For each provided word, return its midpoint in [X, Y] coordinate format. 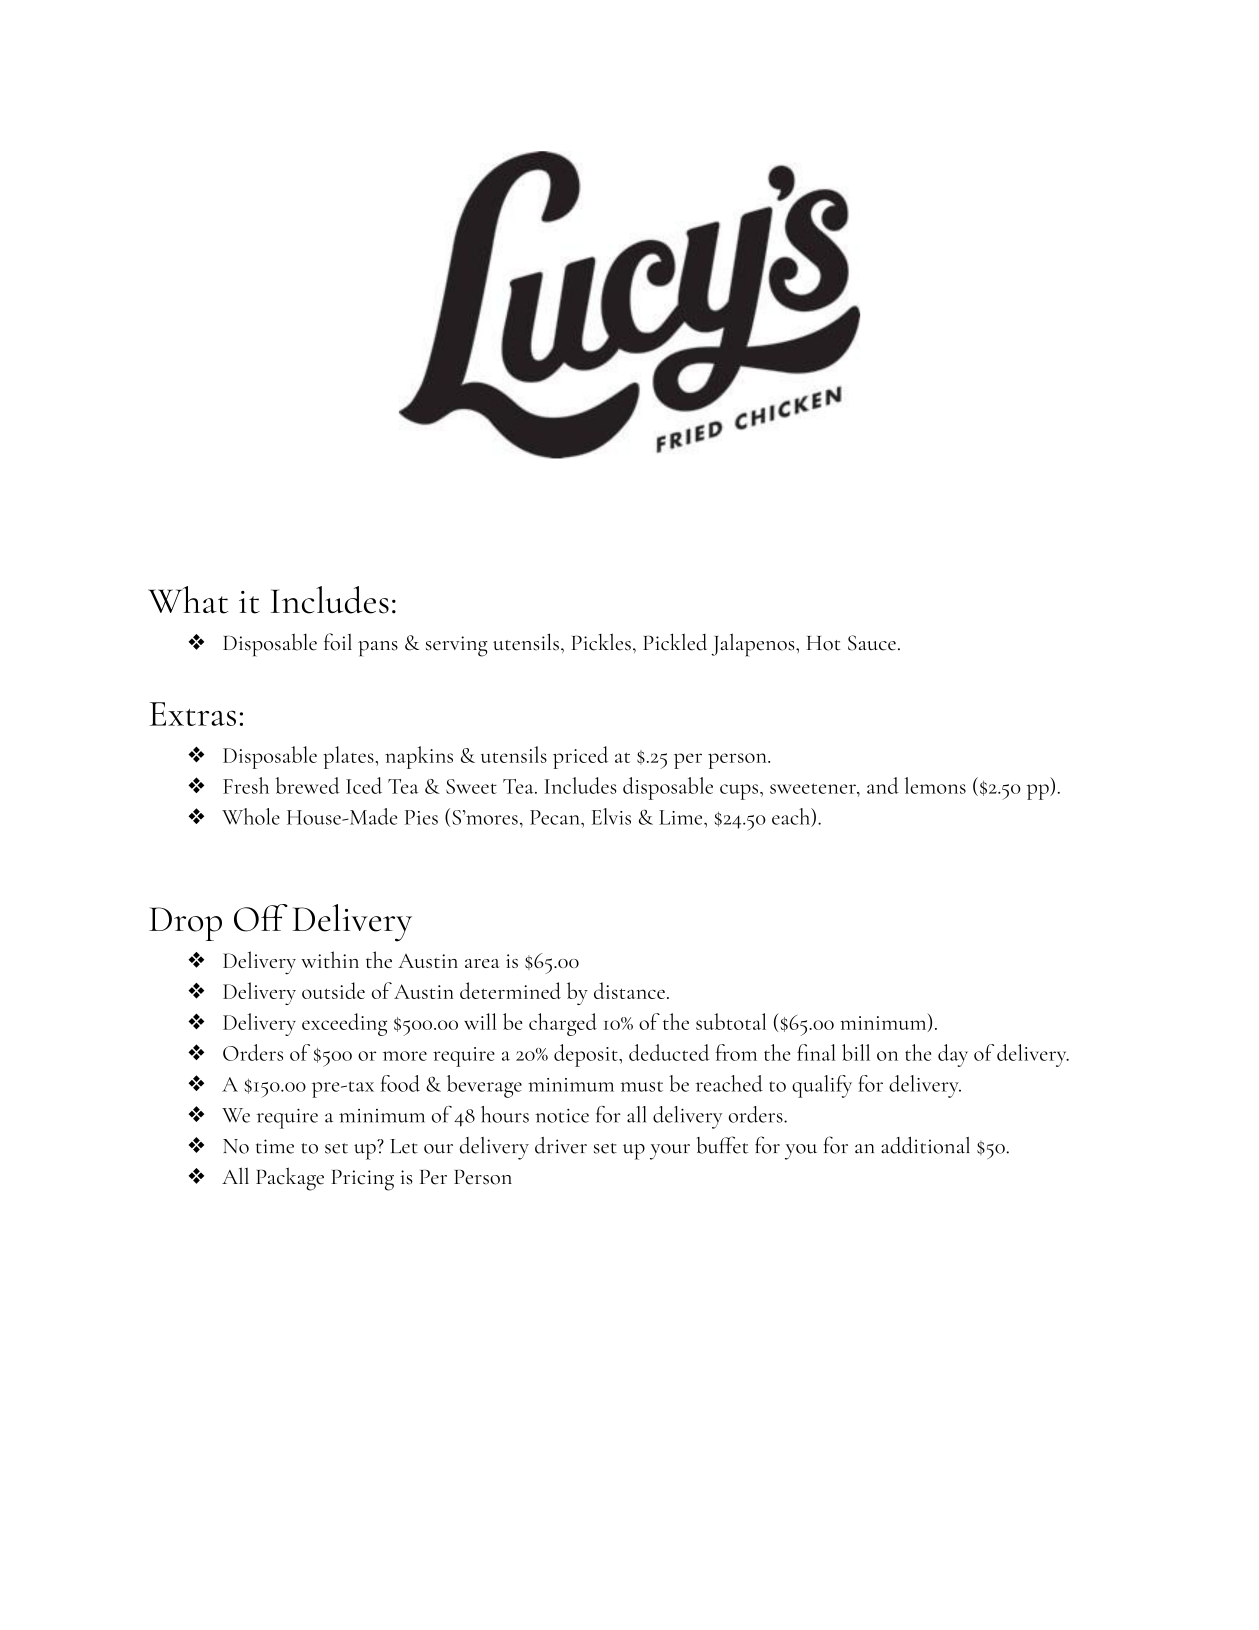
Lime [682, 817]
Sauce [872, 643]
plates [349, 757]
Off [261, 918]
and [883, 785]
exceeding [344, 1024]
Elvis [611, 816]
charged [563, 1024]
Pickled [675, 642]
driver [561, 1145]
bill [856, 1052]
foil [338, 642]
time [275, 1146]
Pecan [556, 817]
